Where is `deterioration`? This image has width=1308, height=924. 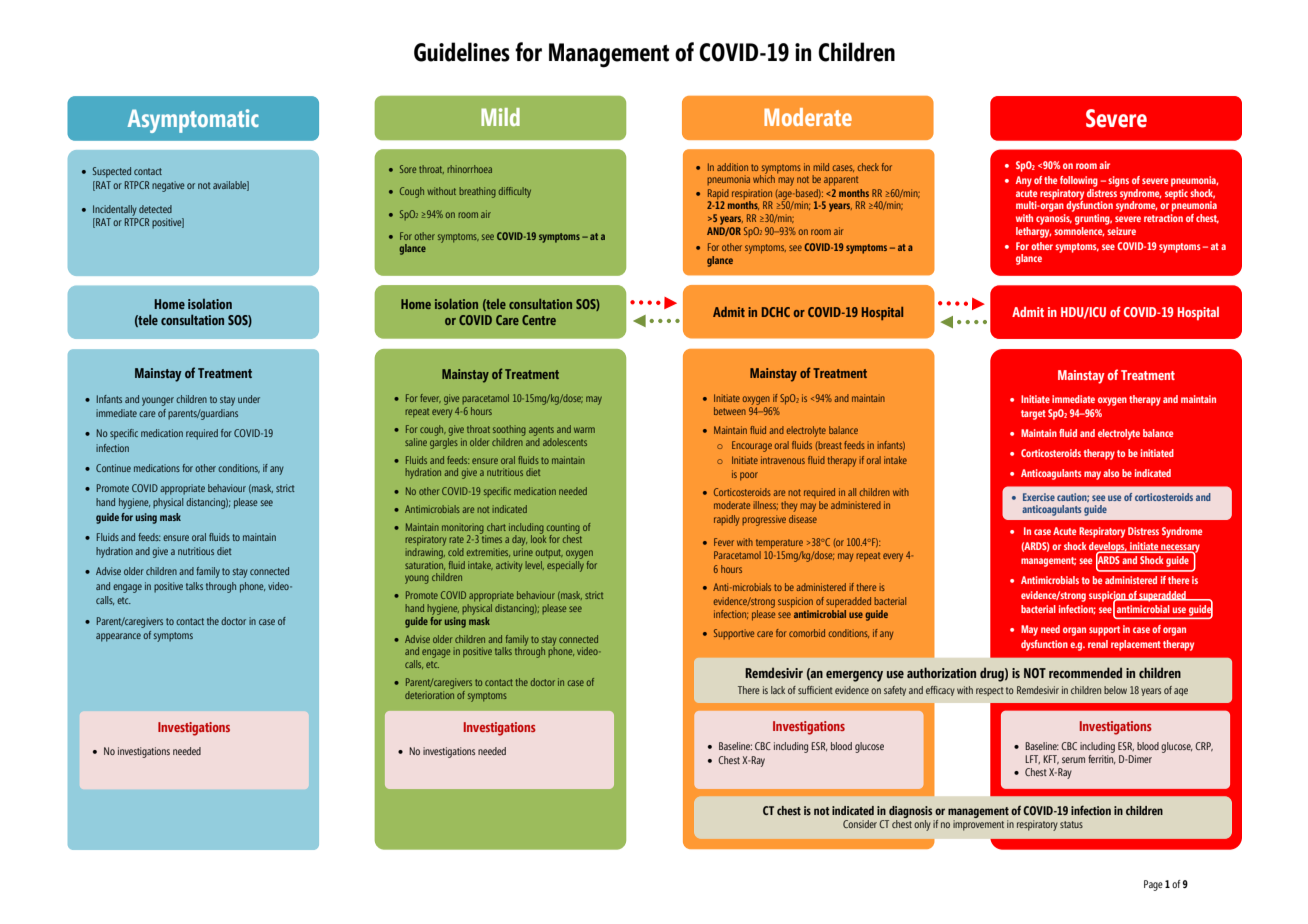 deterioration is located at coordinates (429, 693).
